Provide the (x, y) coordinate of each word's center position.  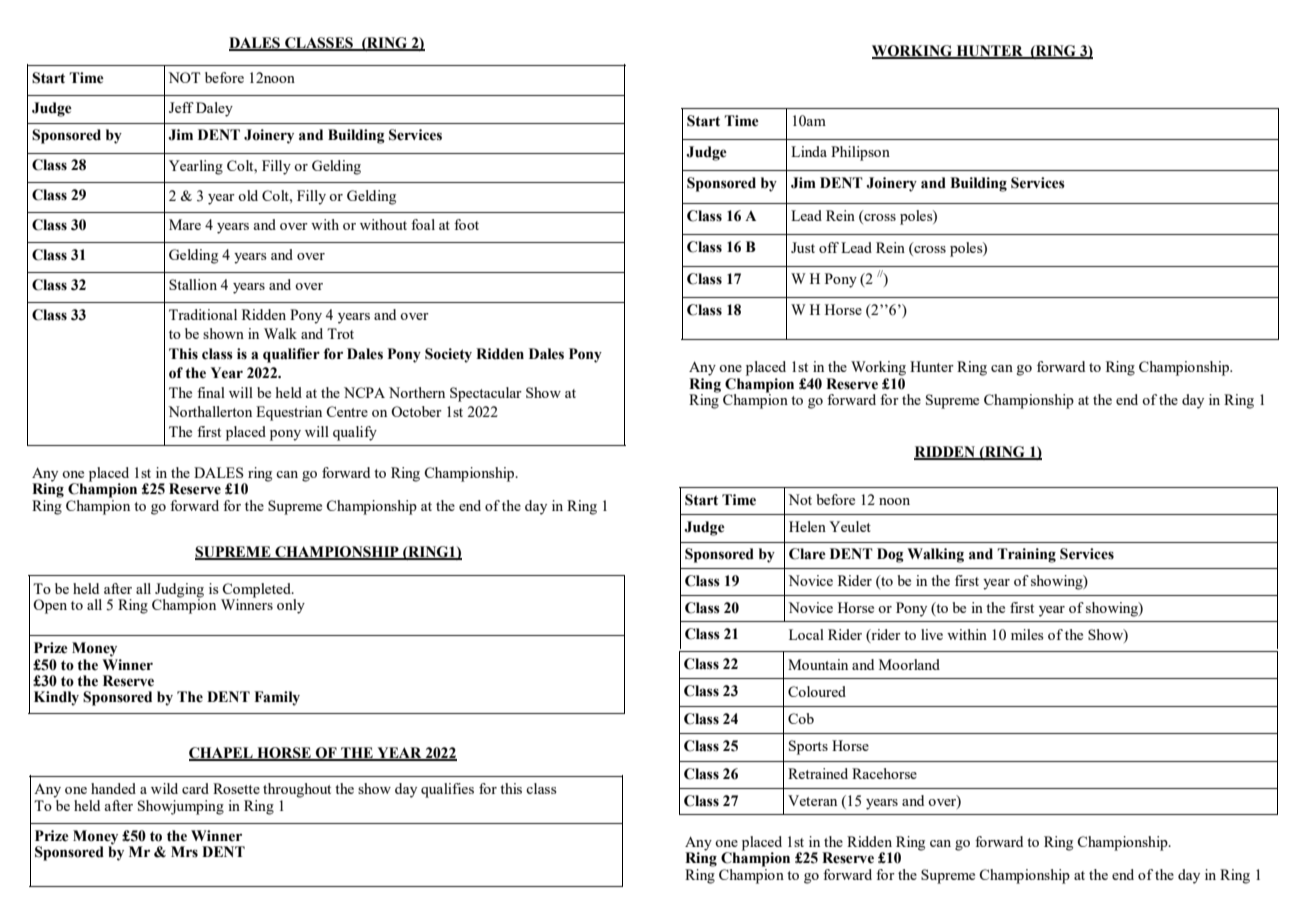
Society (448, 355)
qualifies (447, 790)
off (829, 247)
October (416, 411)
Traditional (203, 314)
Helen (807, 526)
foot (466, 224)
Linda (809, 151)
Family (277, 698)
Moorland (909, 664)
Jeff (181, 107)
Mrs (184, 852)
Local (806, 634)
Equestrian (289, 413)
